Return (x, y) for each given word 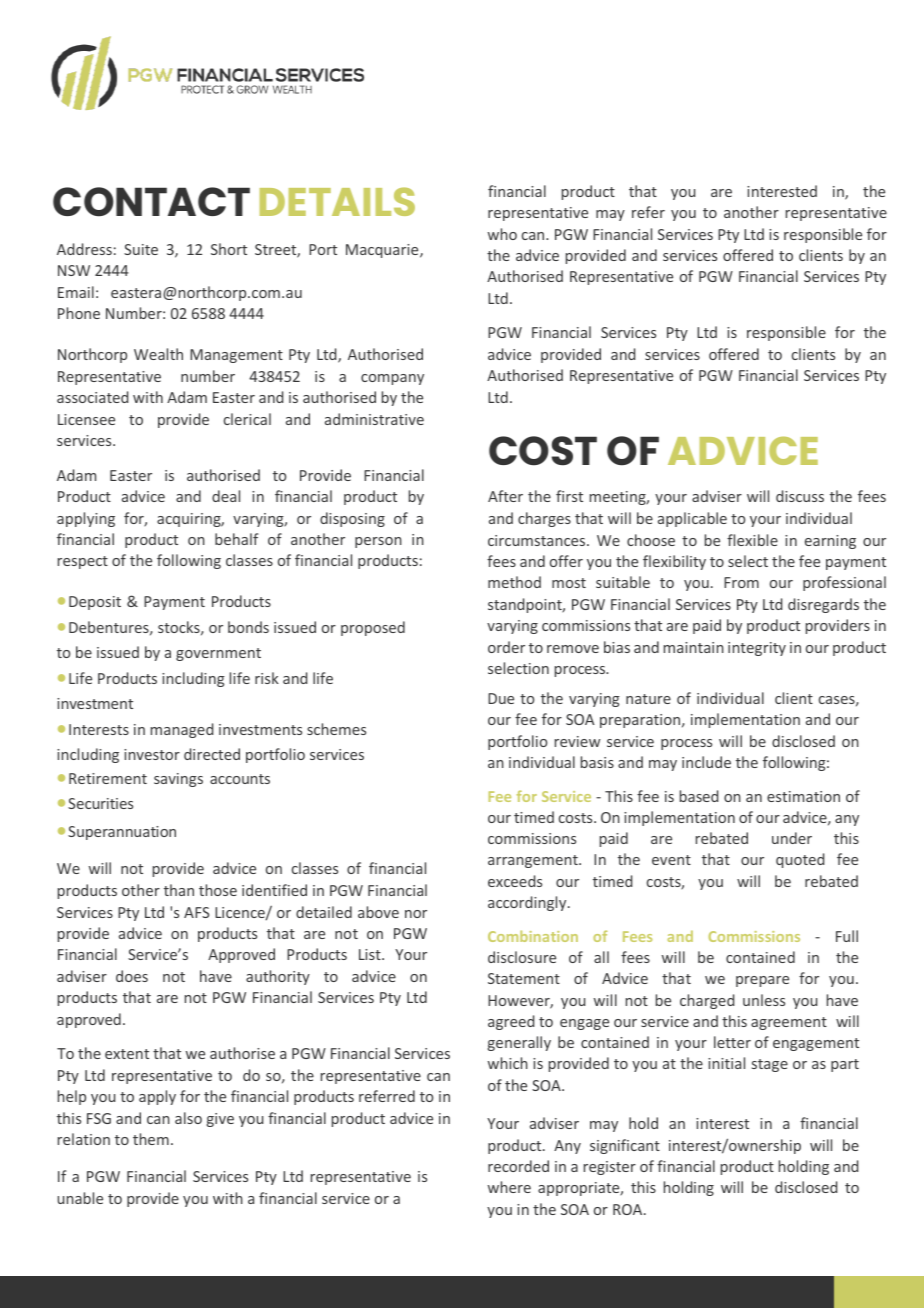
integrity (757, 649)
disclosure (522, 957)
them (151, 1139)
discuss (800, 496)
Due (501, 698)
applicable (692, 519)
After (505, 496)
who (502, 234)
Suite (141, 249)
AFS (196, 912)
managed (182, 730)
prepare (762, 981)
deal (226, 496)
